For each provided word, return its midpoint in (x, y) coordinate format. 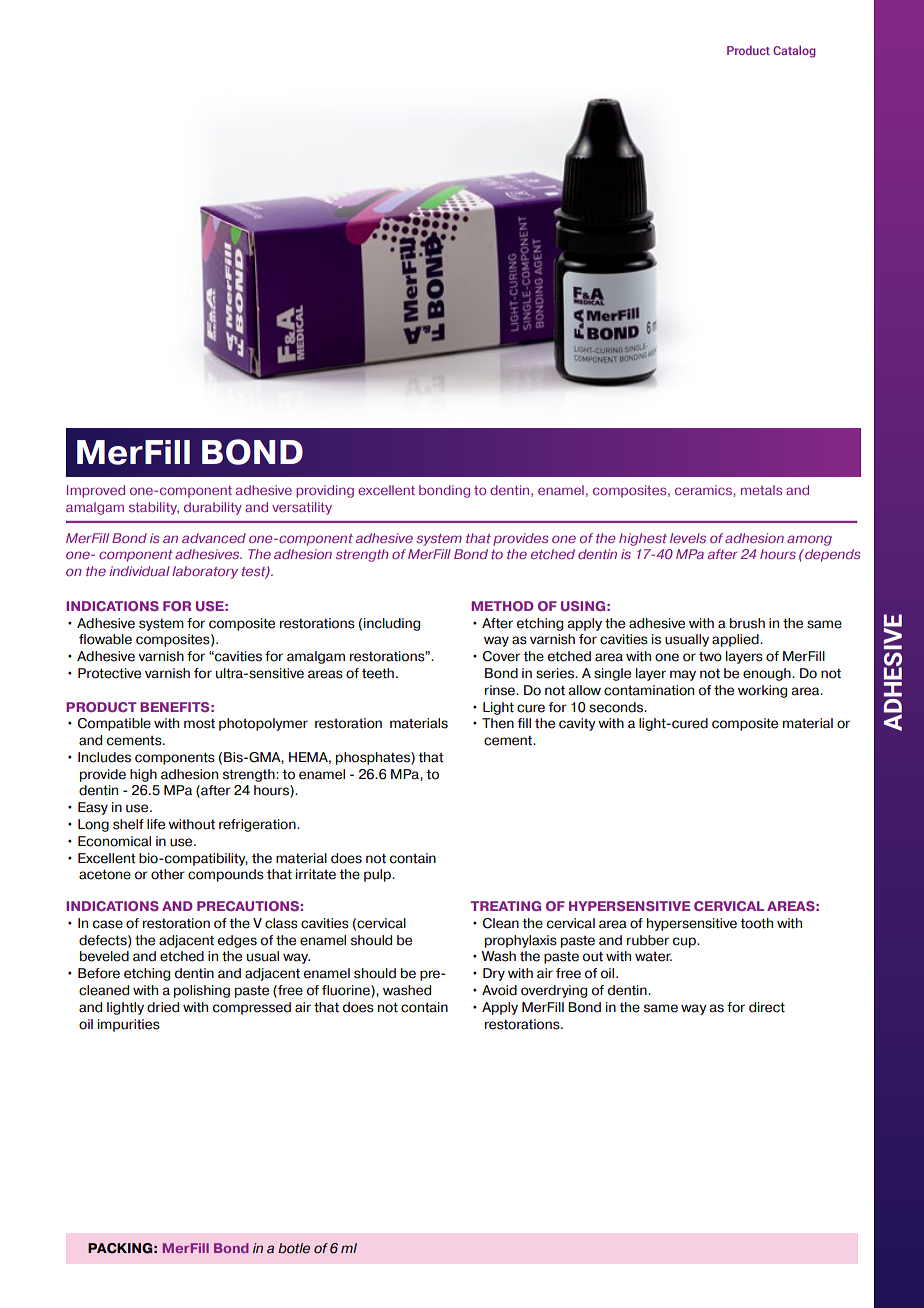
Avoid (499, 990)
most (199, 723)
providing (325, 491)
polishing (202, 991)
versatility (302, 508)
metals (761, 490)
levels (688, 538)
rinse (501, 690)
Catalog (794, 51)
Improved (96, 491)
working (762, 691)
